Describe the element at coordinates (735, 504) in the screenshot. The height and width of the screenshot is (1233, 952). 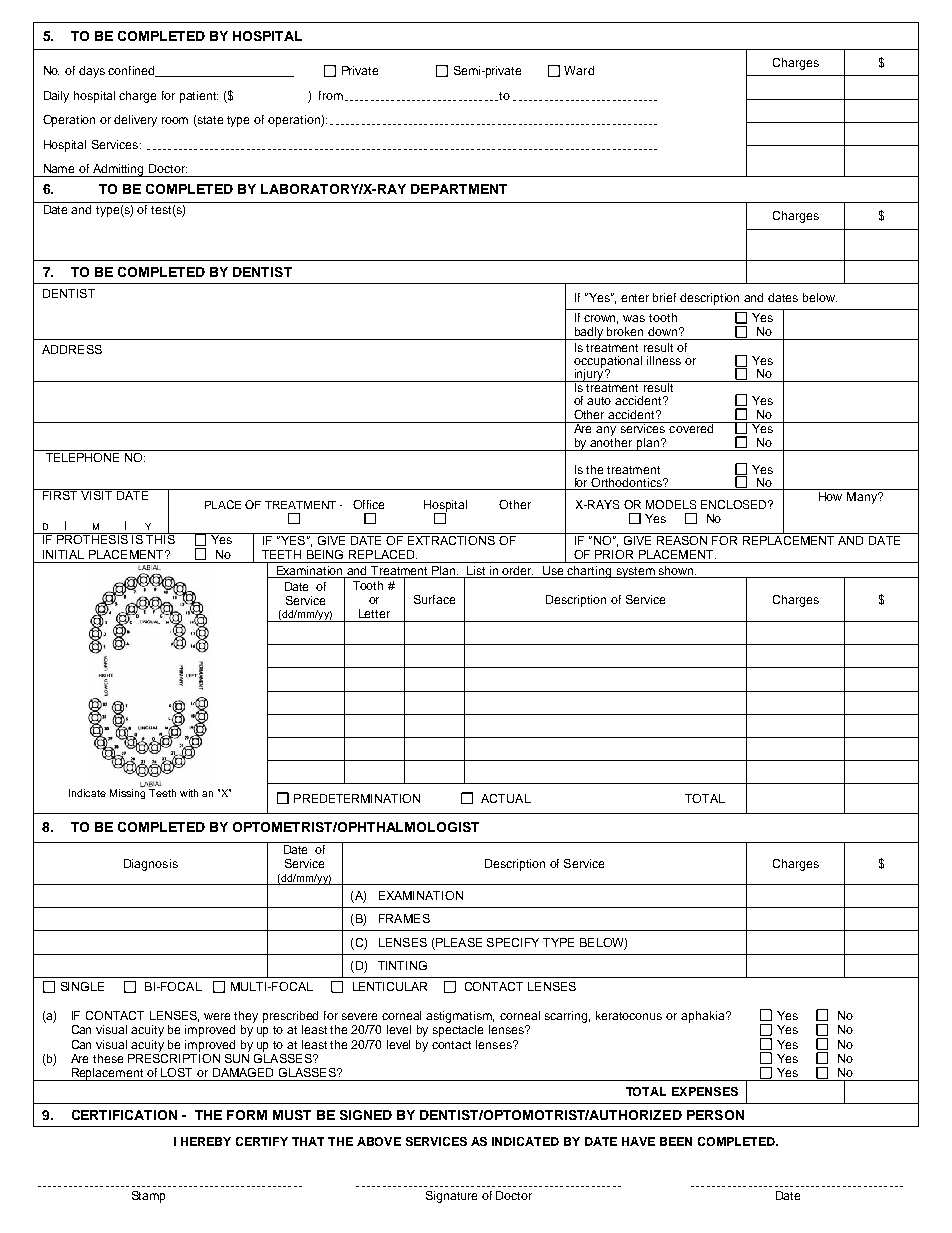
I see `ENCLOSED` at that location.
